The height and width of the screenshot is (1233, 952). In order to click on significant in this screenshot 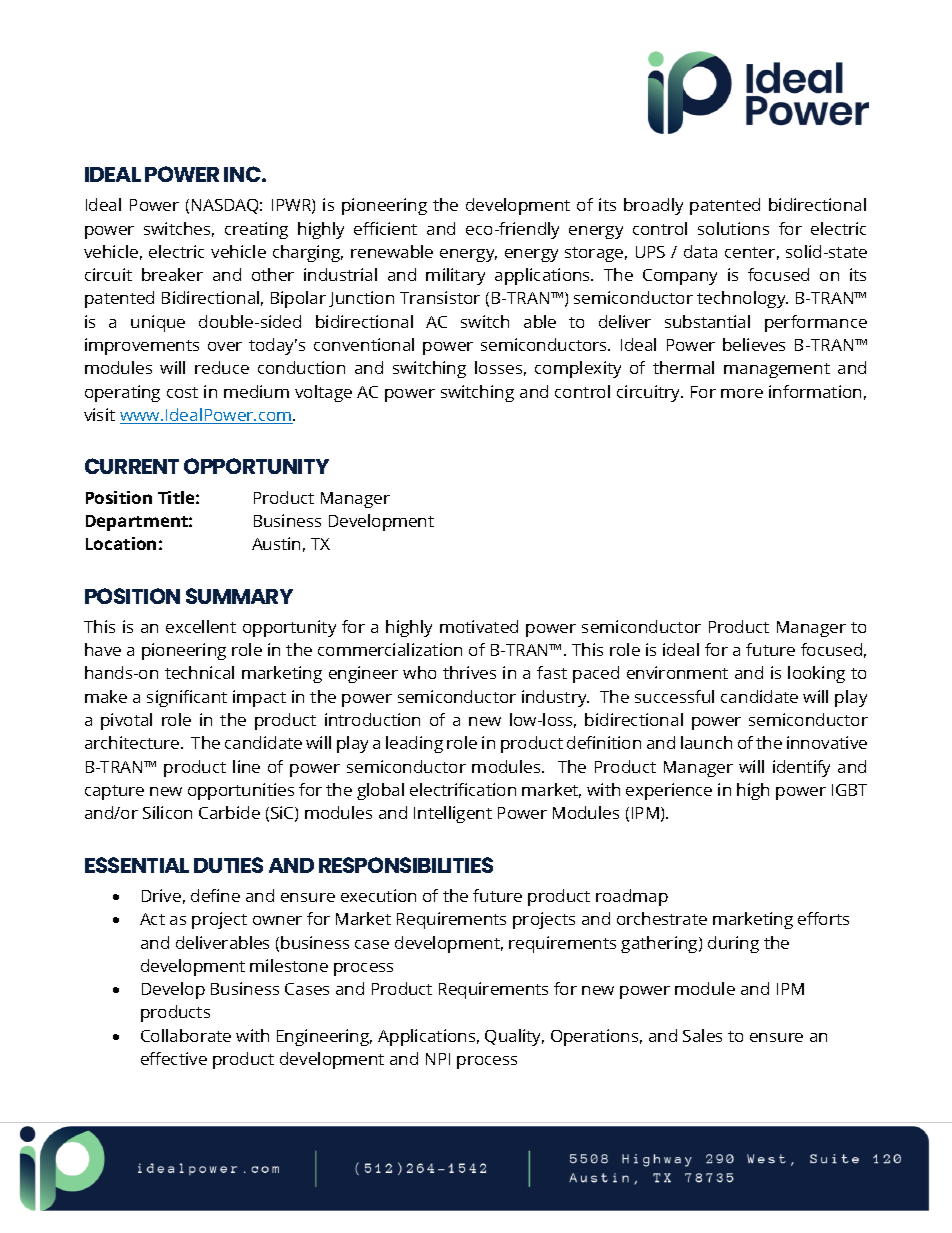, I will do `click(187, 698)`.
